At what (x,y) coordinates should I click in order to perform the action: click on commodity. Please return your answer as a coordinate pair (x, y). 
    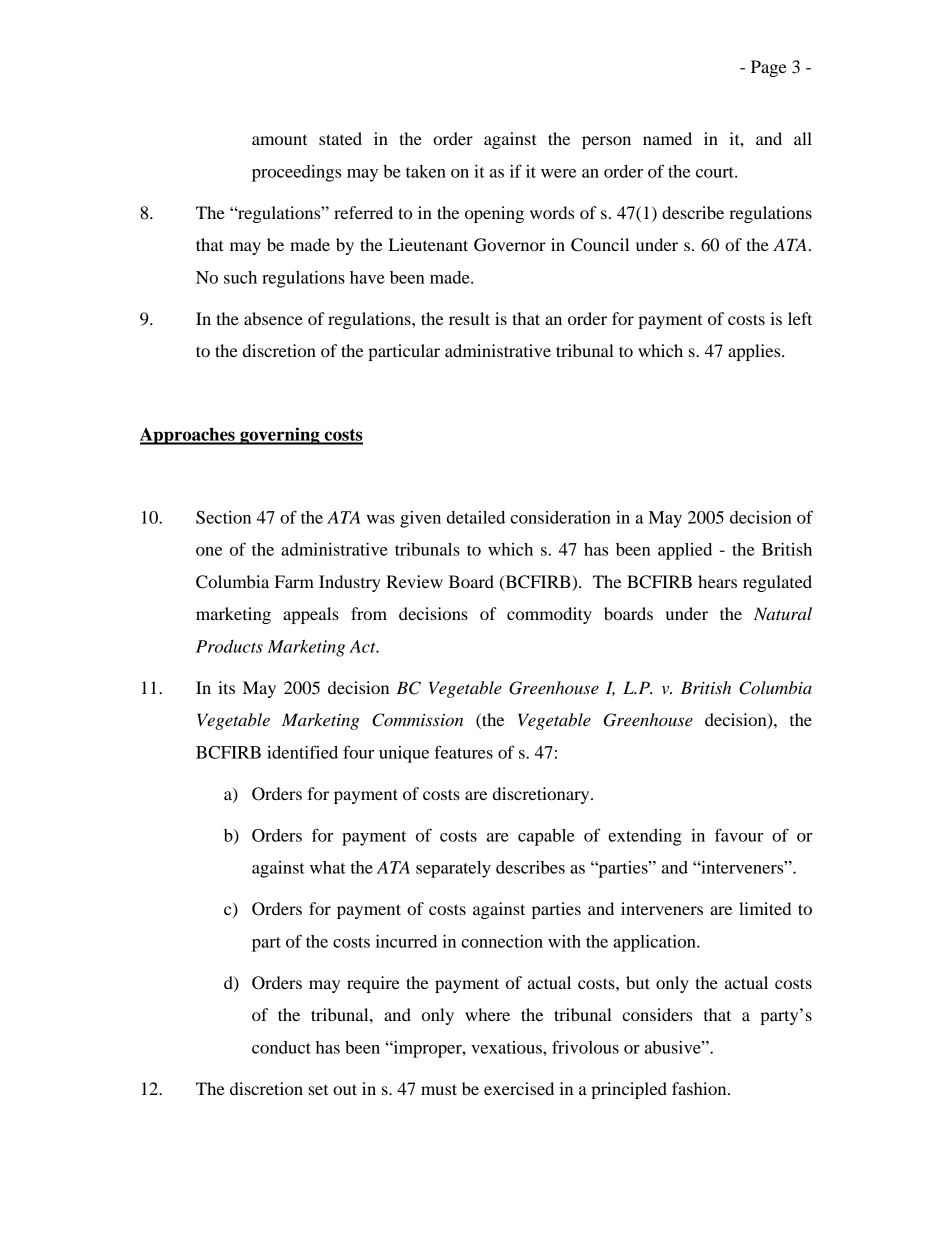
    Looking at the image, I should click on (549, 615).
